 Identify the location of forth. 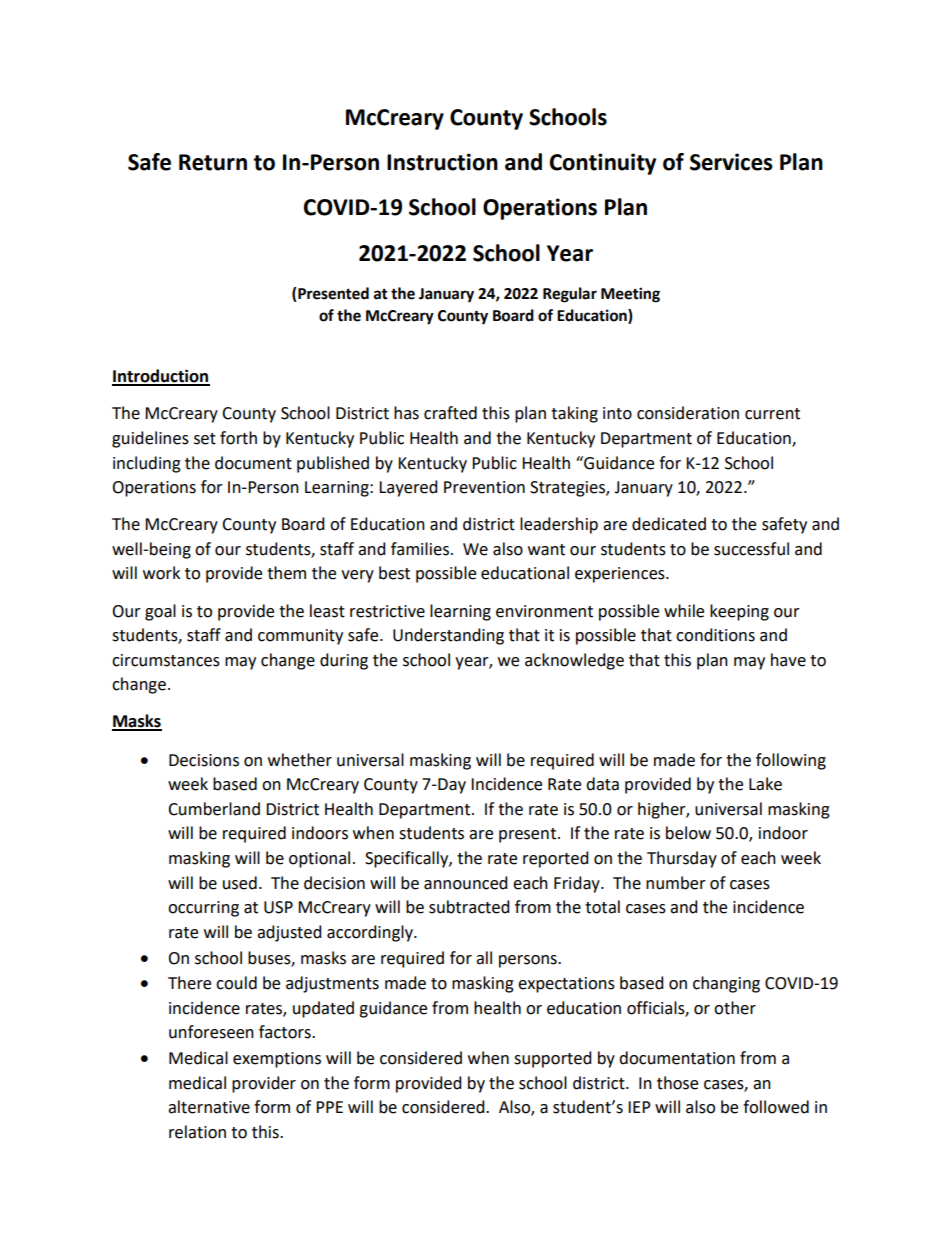
(238, 438).
